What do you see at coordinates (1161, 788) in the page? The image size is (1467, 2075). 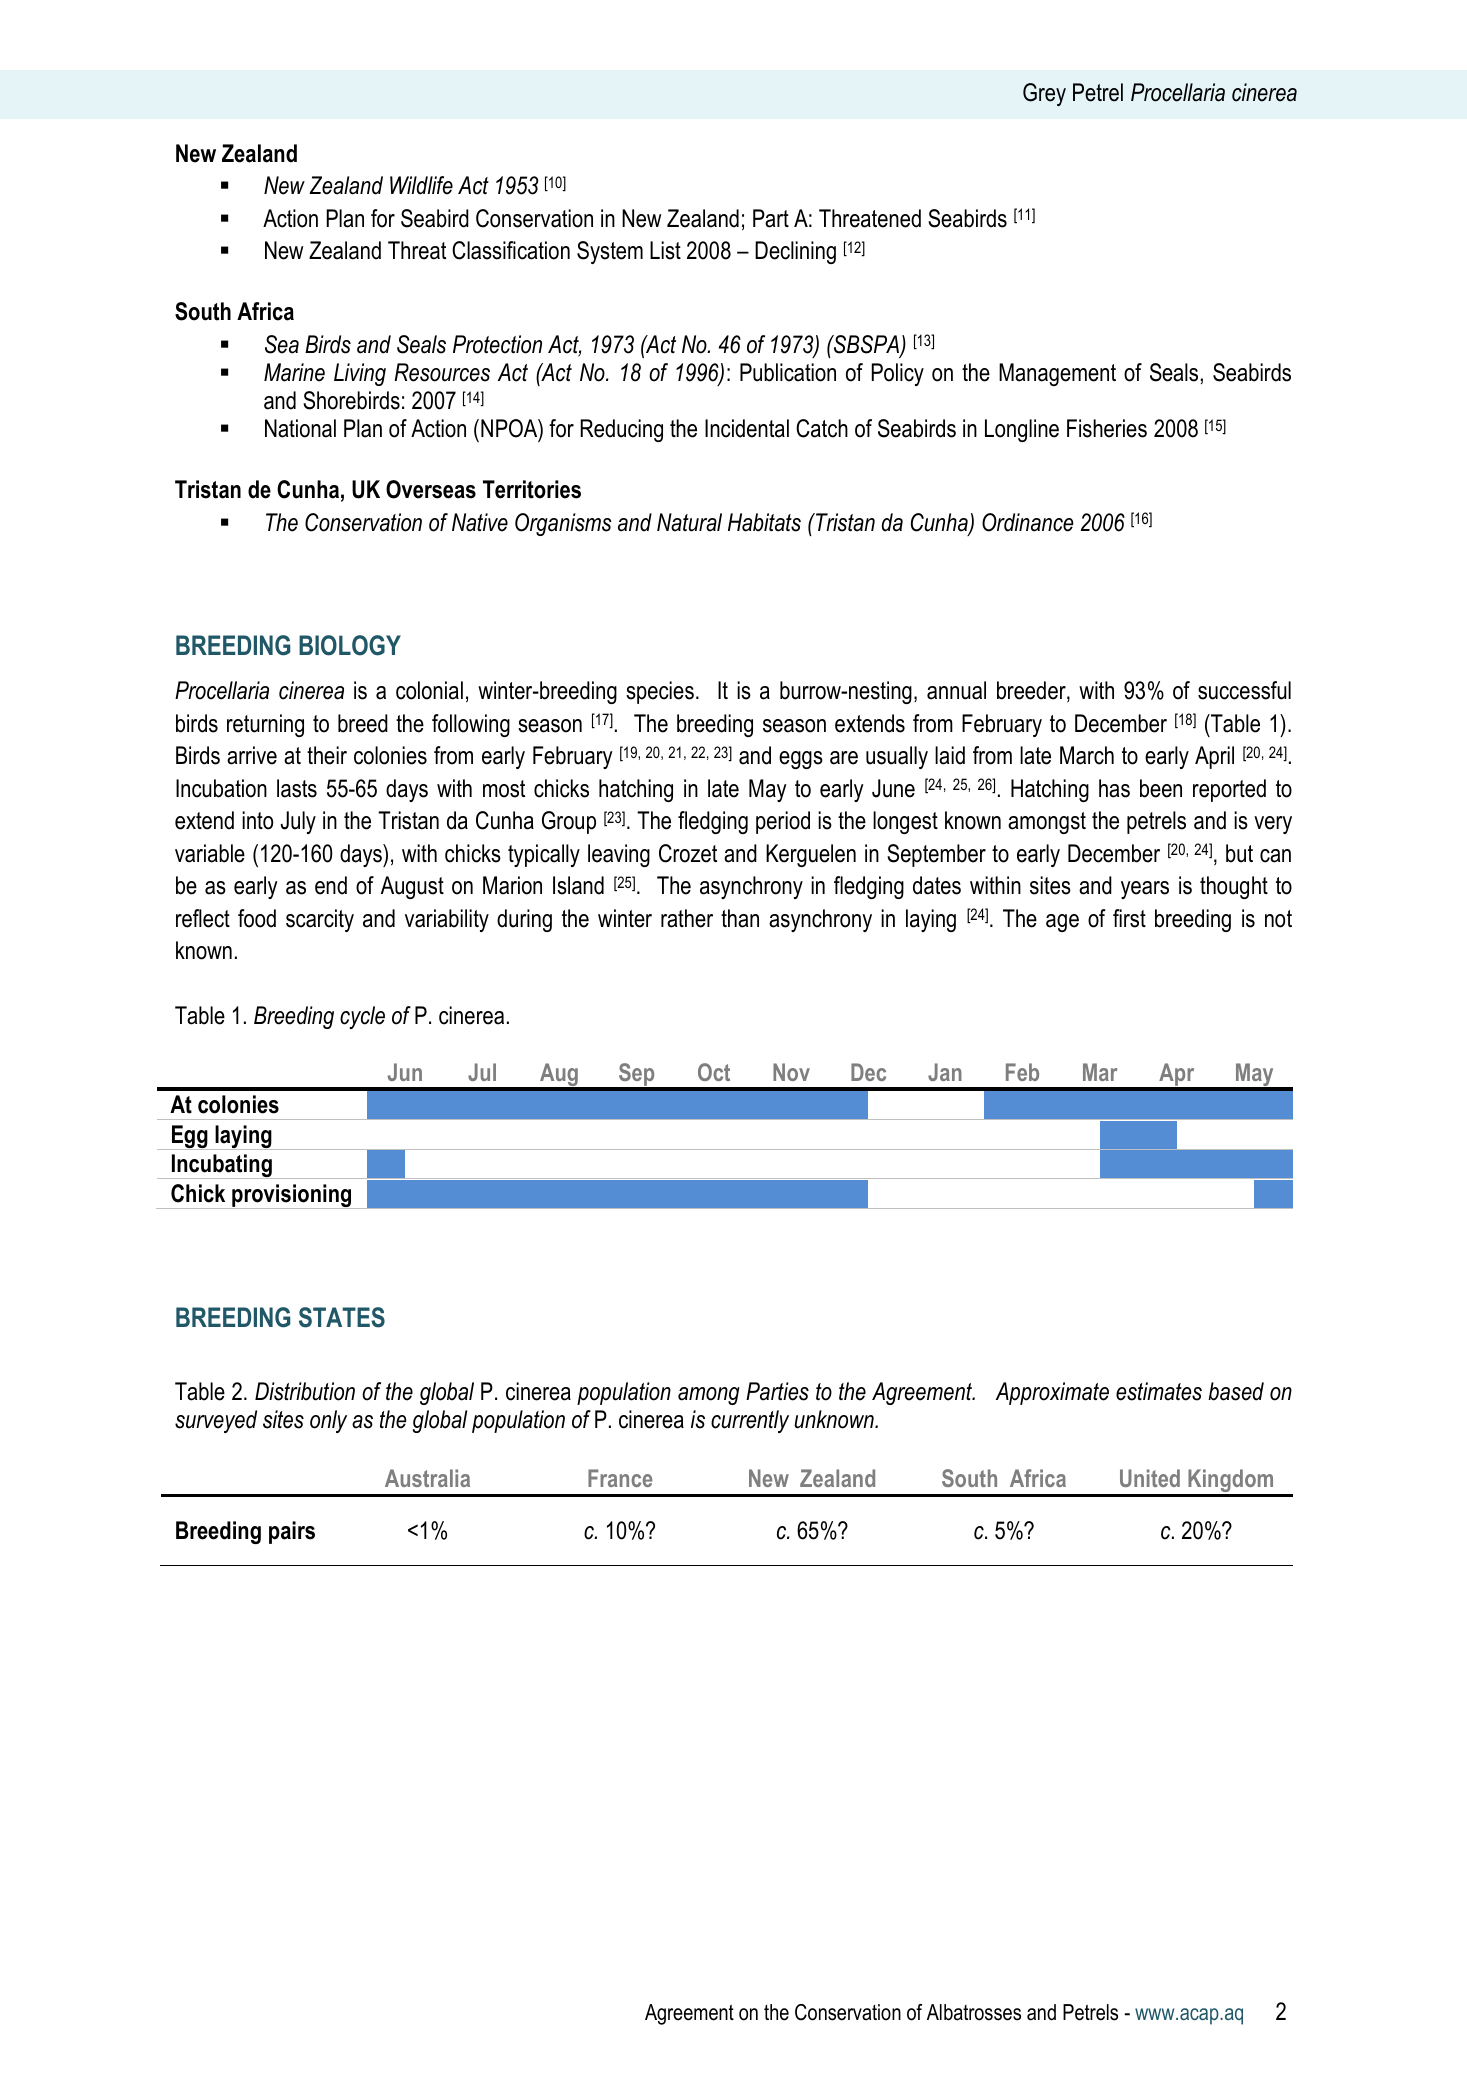 I see `been` at bounding box center [1161, 788].
